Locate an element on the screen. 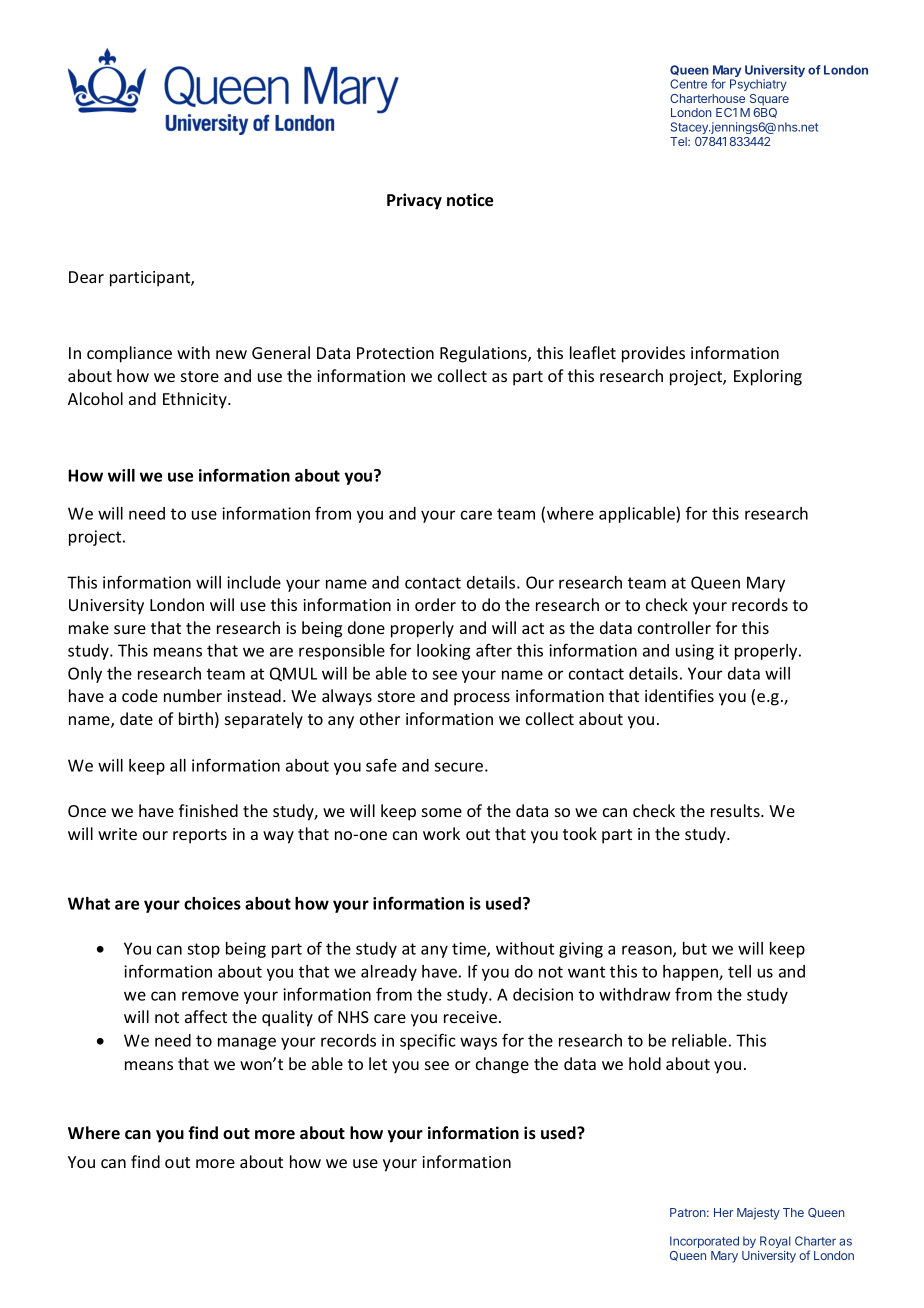  manage is located at coordinates (247, 1043).
